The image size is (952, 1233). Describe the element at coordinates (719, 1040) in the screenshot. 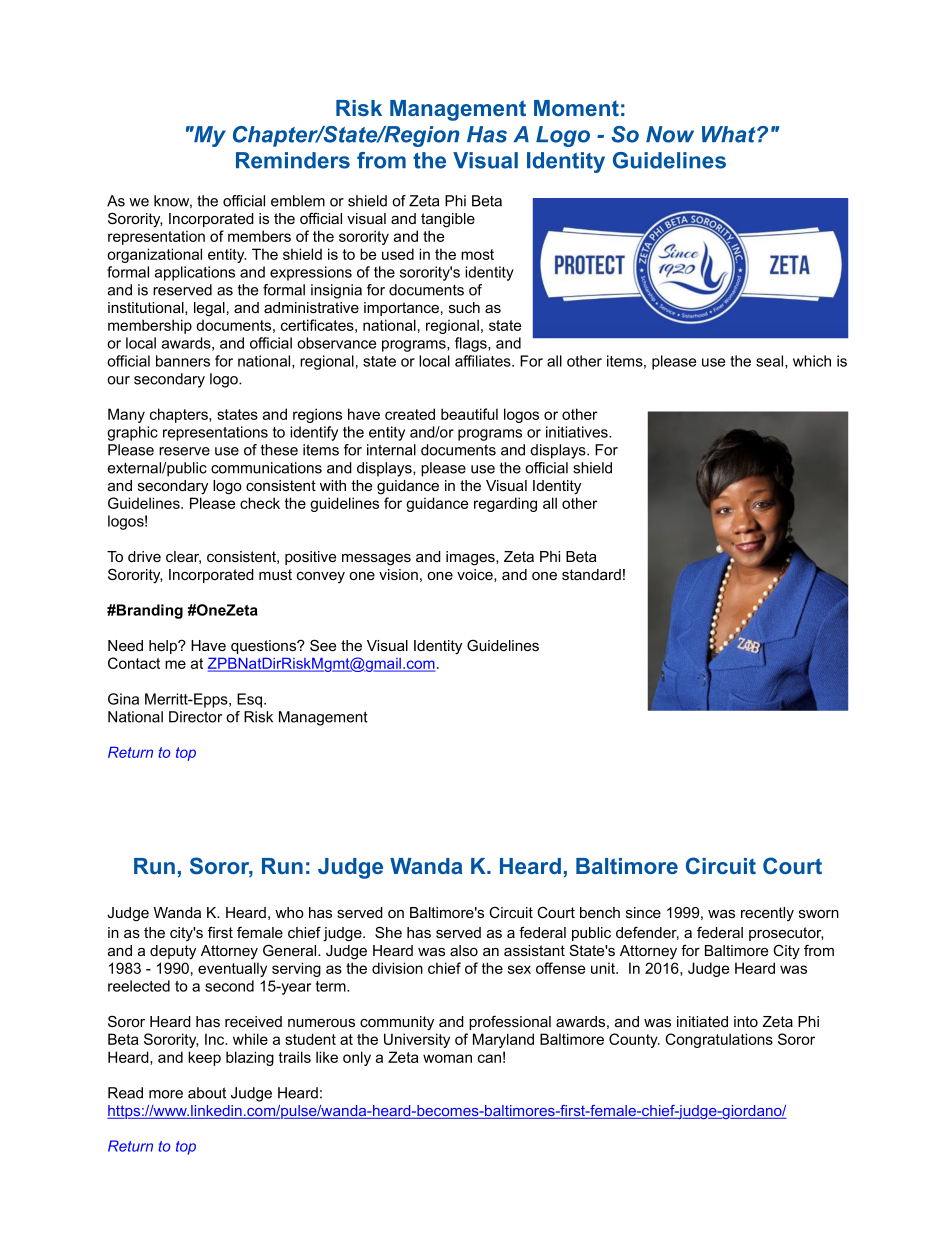

I see `Congratulations` at that location.
